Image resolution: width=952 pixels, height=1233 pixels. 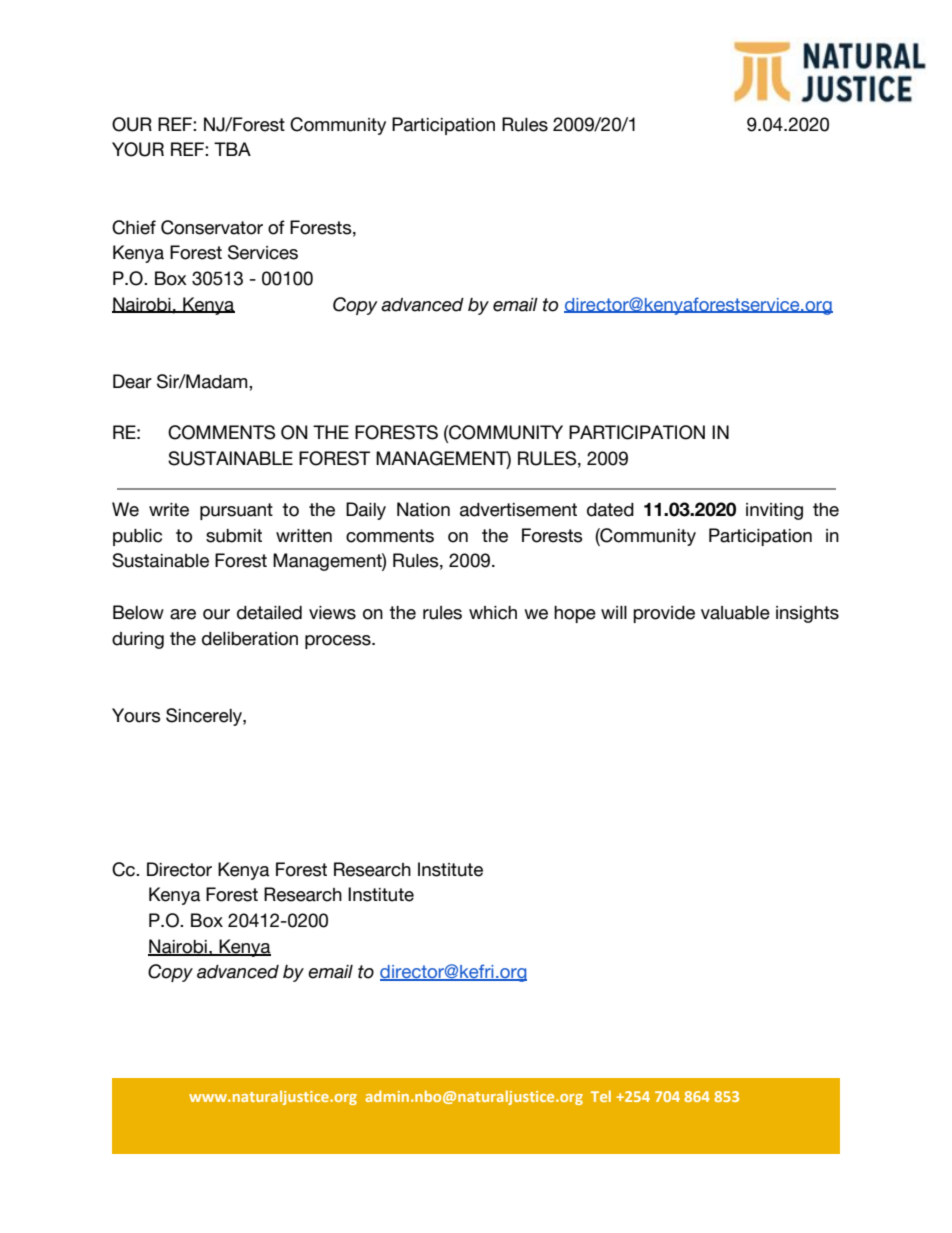 What do you see at coordinates (774, 511) in the image?
I see `inviting` at bounding box center [774, 511].
